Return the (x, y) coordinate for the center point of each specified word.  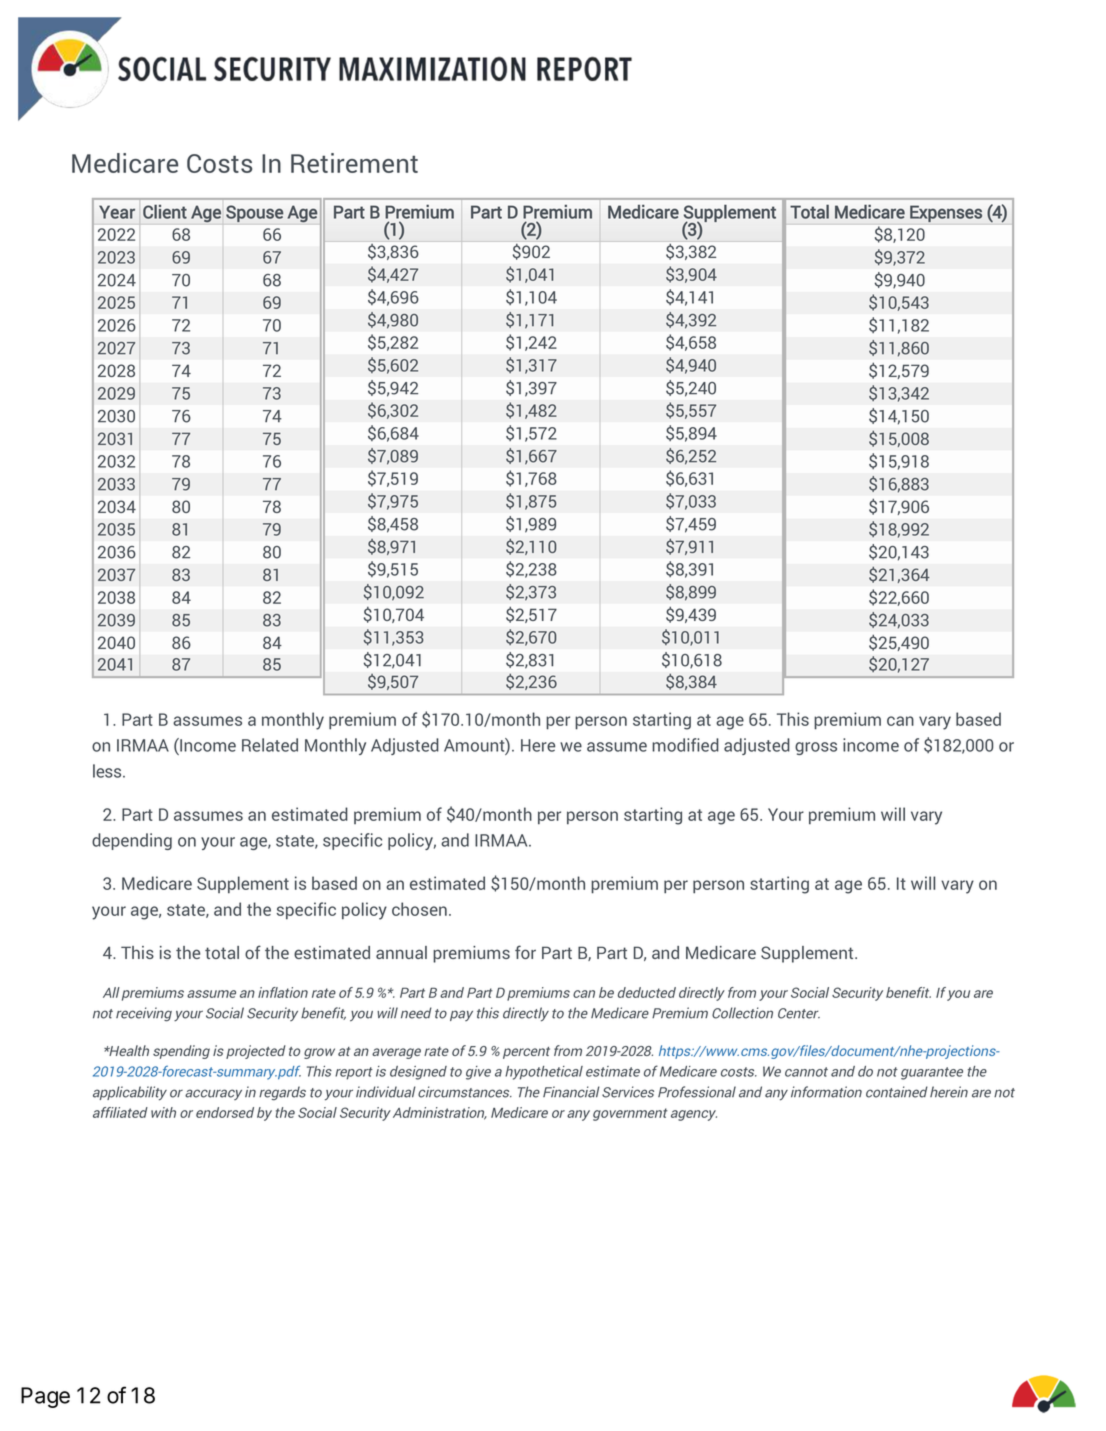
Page (45, 1397)
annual (401, 952)
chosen (419, 909)
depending (132, 841)
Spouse (255, 213)
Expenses (946, 213)
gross (816, 748)
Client (165, 212)
